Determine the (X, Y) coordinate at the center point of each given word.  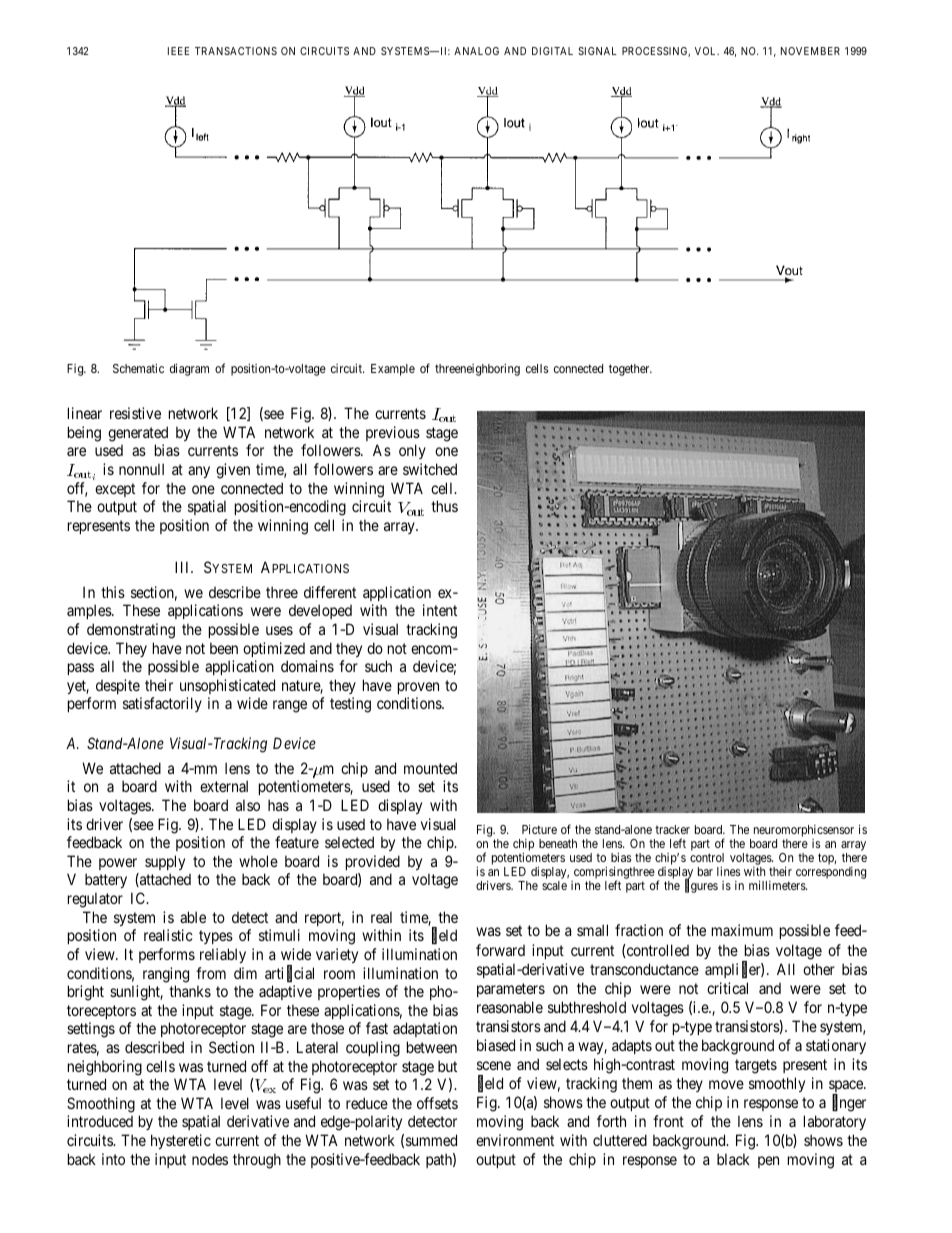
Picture (539, 829)
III (183, 567)
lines (728, 871)
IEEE (178, 51)
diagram (189, 369)
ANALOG (476, 51)
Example (393, 370)
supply (165, 862)
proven (418, 688)
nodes (210, 1159)
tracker (672, 829)
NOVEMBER (810, 51)
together (630, 370)
